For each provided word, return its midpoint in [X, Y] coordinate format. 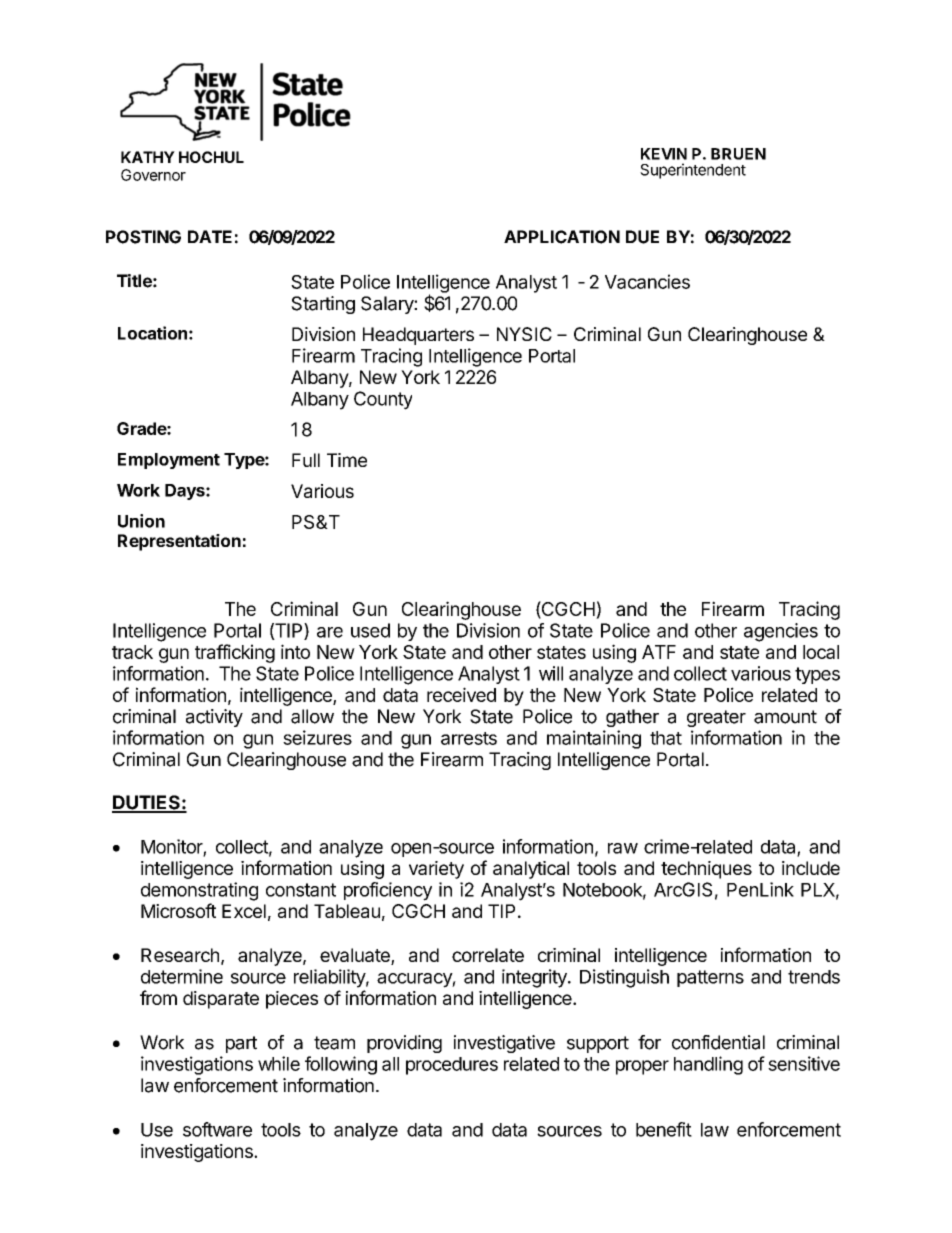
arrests [469, 738]
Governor [153, 175]
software [217, 1129]
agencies [781, 632]
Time [347, 460]
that [666, 738]
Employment [169, 461]
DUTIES [147, 803]
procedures [452, 1066]
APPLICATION [562, 237]
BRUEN [738, 154]
